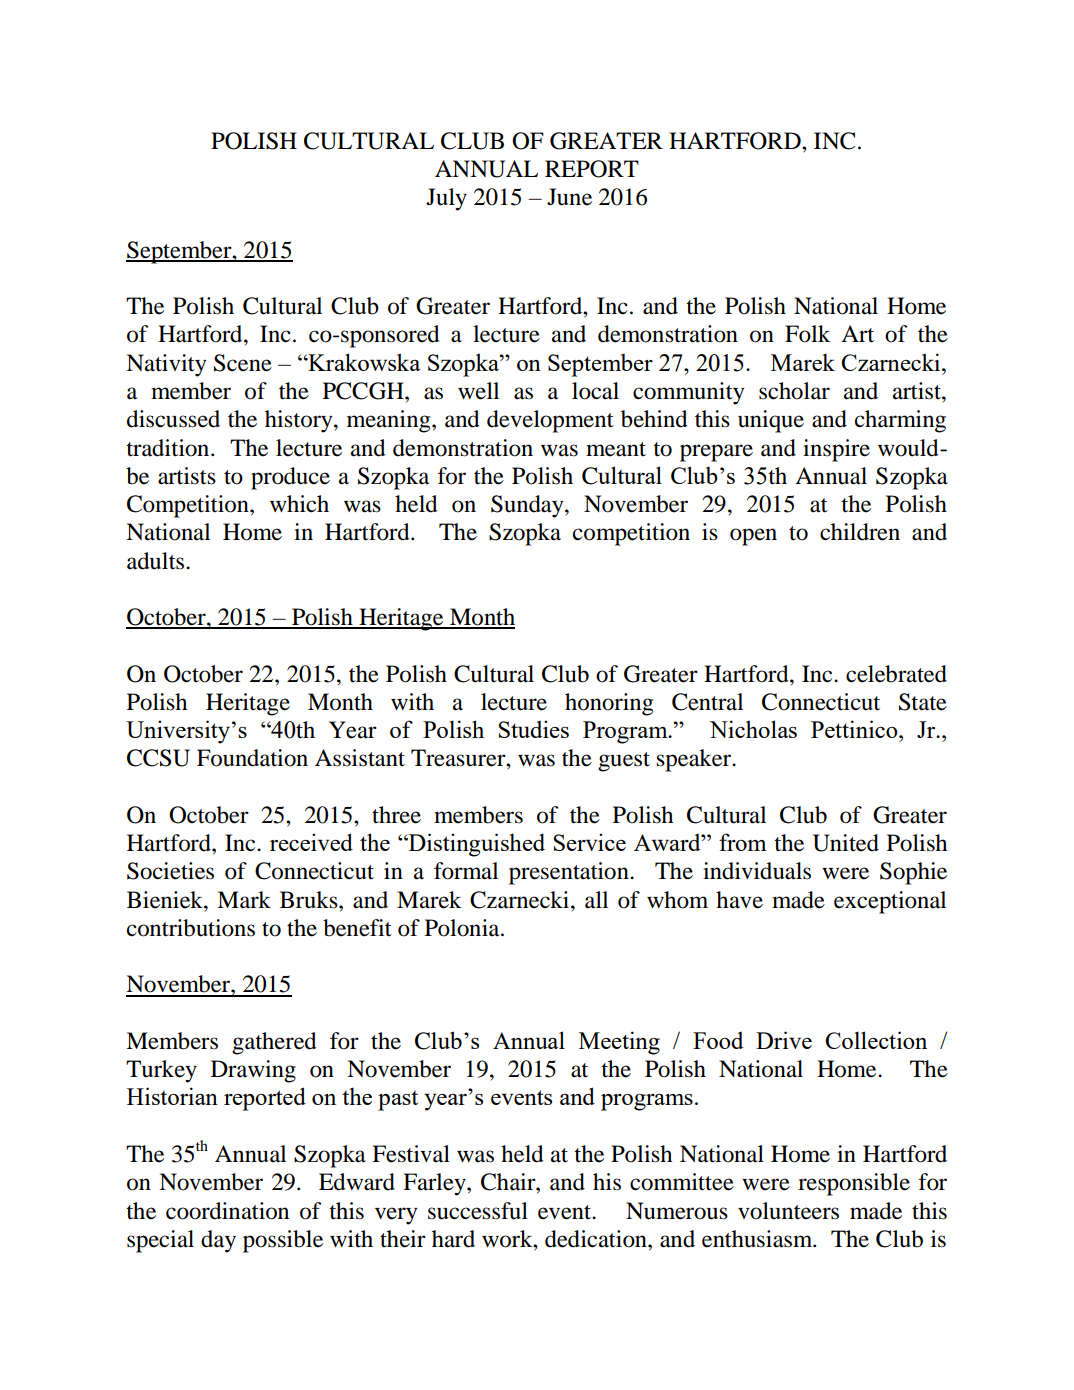  I want to click on Polonia, so click(463, 928).
